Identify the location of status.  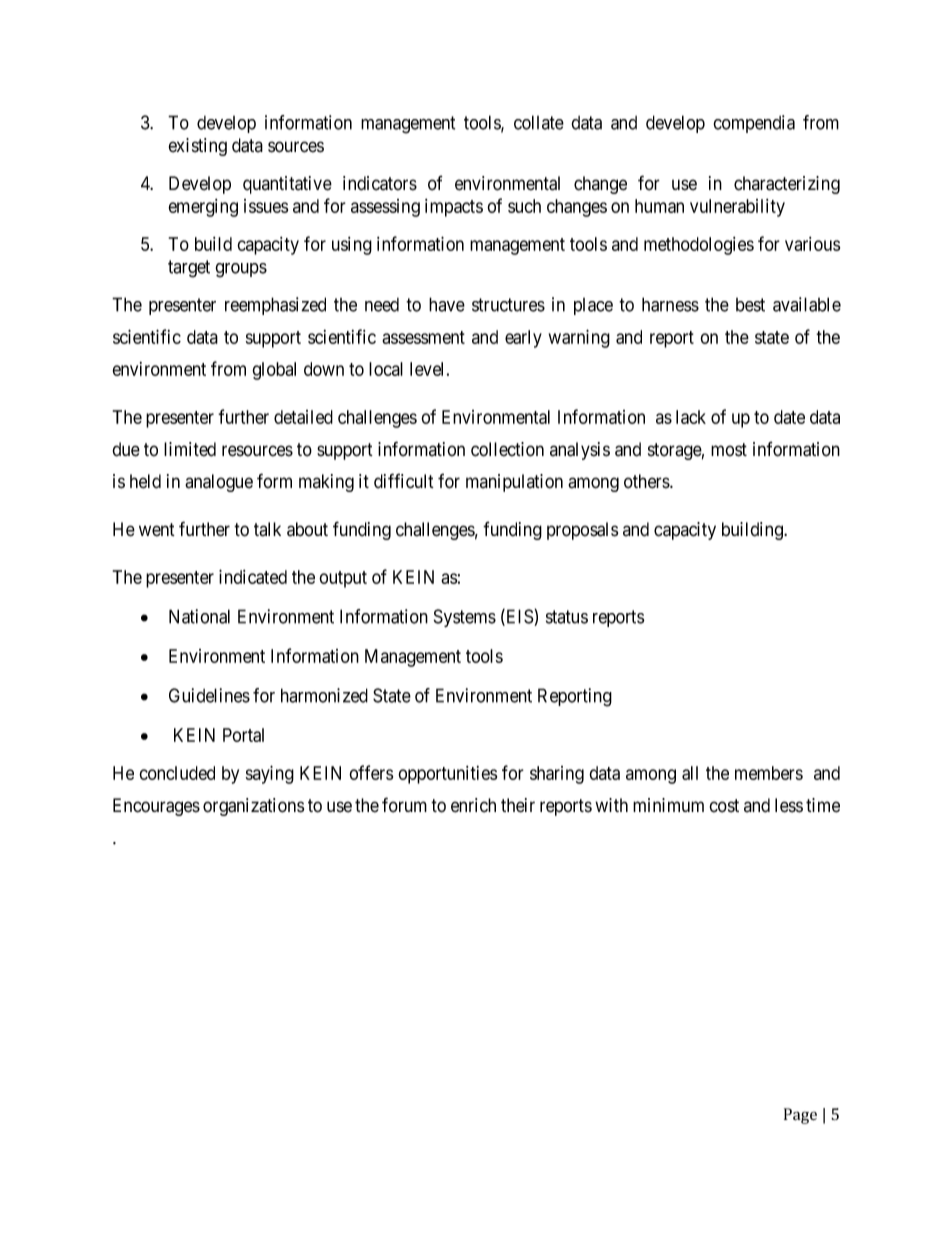
(567, 617).
